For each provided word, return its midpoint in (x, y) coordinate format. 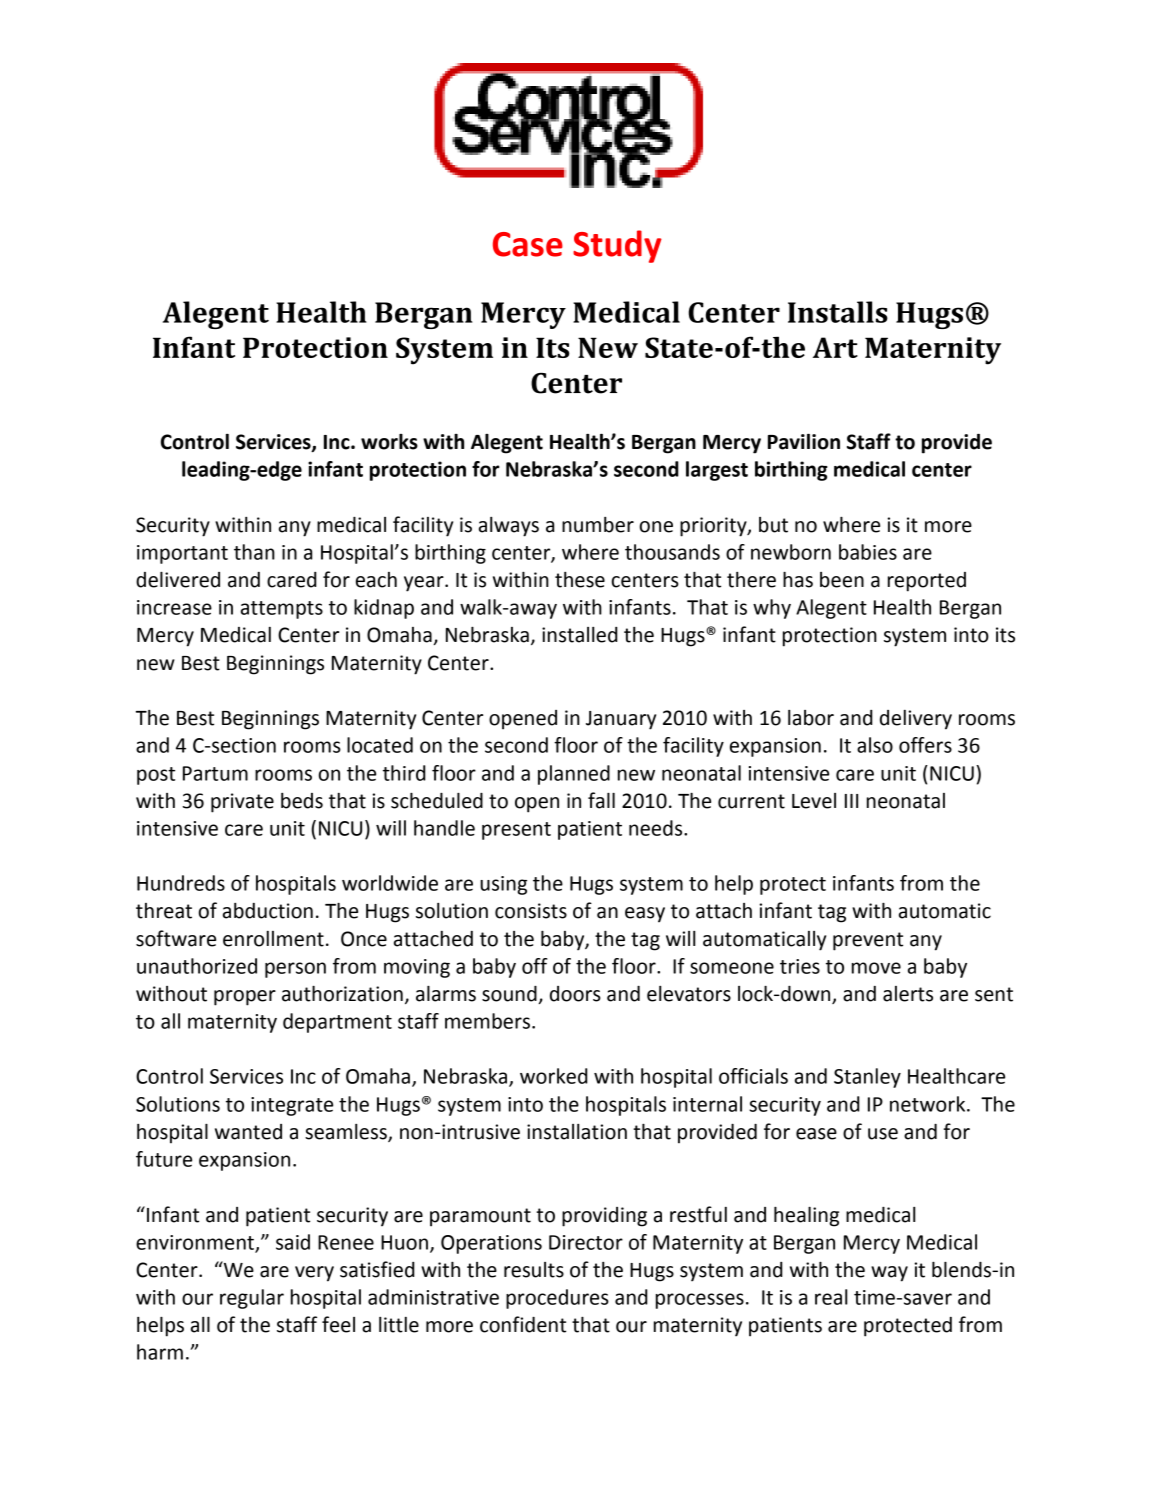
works (389, 442)
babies (868, 552)
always (509, 527)
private (242, 803)
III (851, 801)
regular (252, 1299)
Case (528, 244)
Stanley (867, 1078)
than (254, 552)
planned (574, 775)
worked (554, 1076)
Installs (838, 312)
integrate (292, 1106)
